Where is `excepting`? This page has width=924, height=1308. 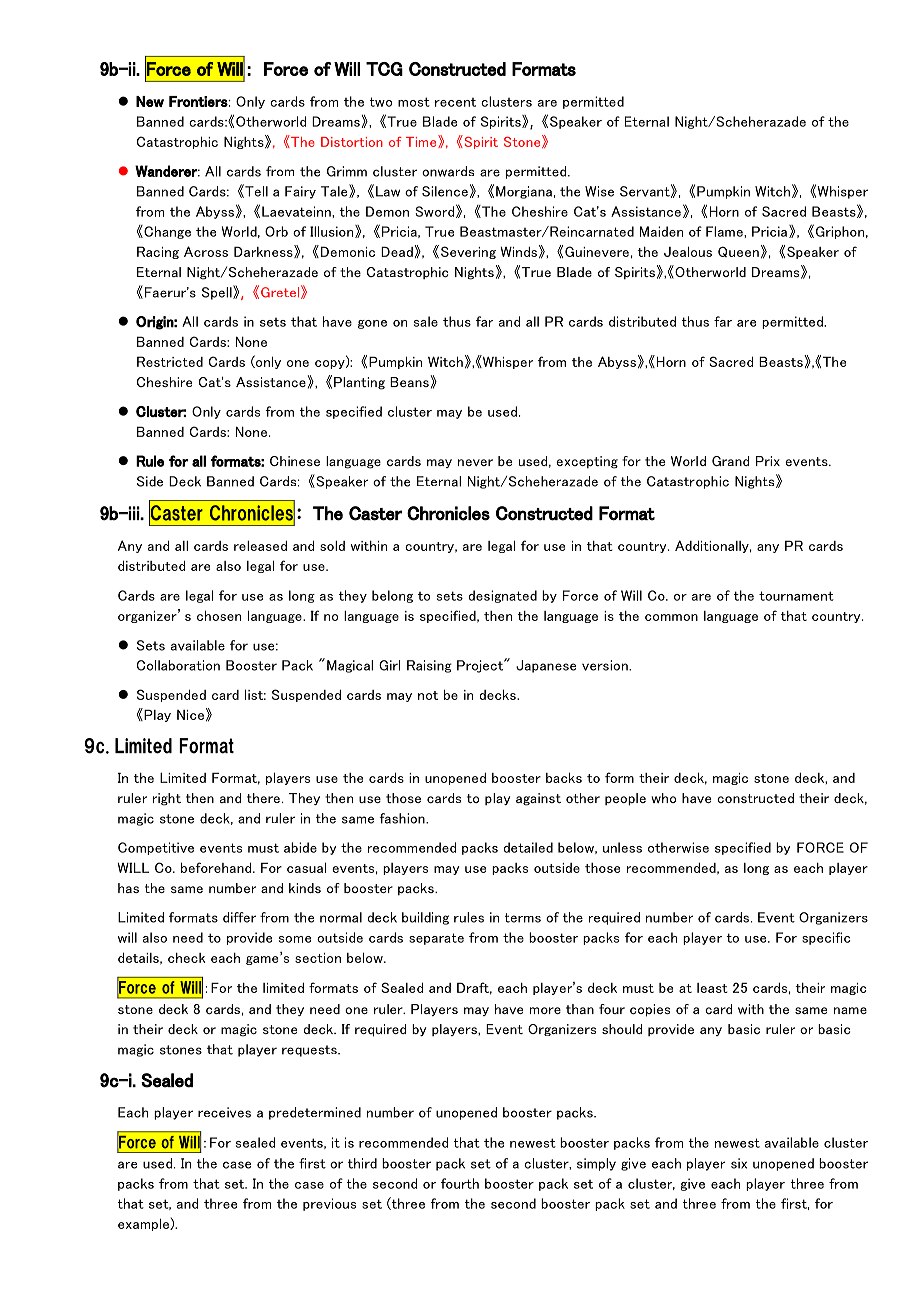
excepting is located at coordinates (587, 462).
